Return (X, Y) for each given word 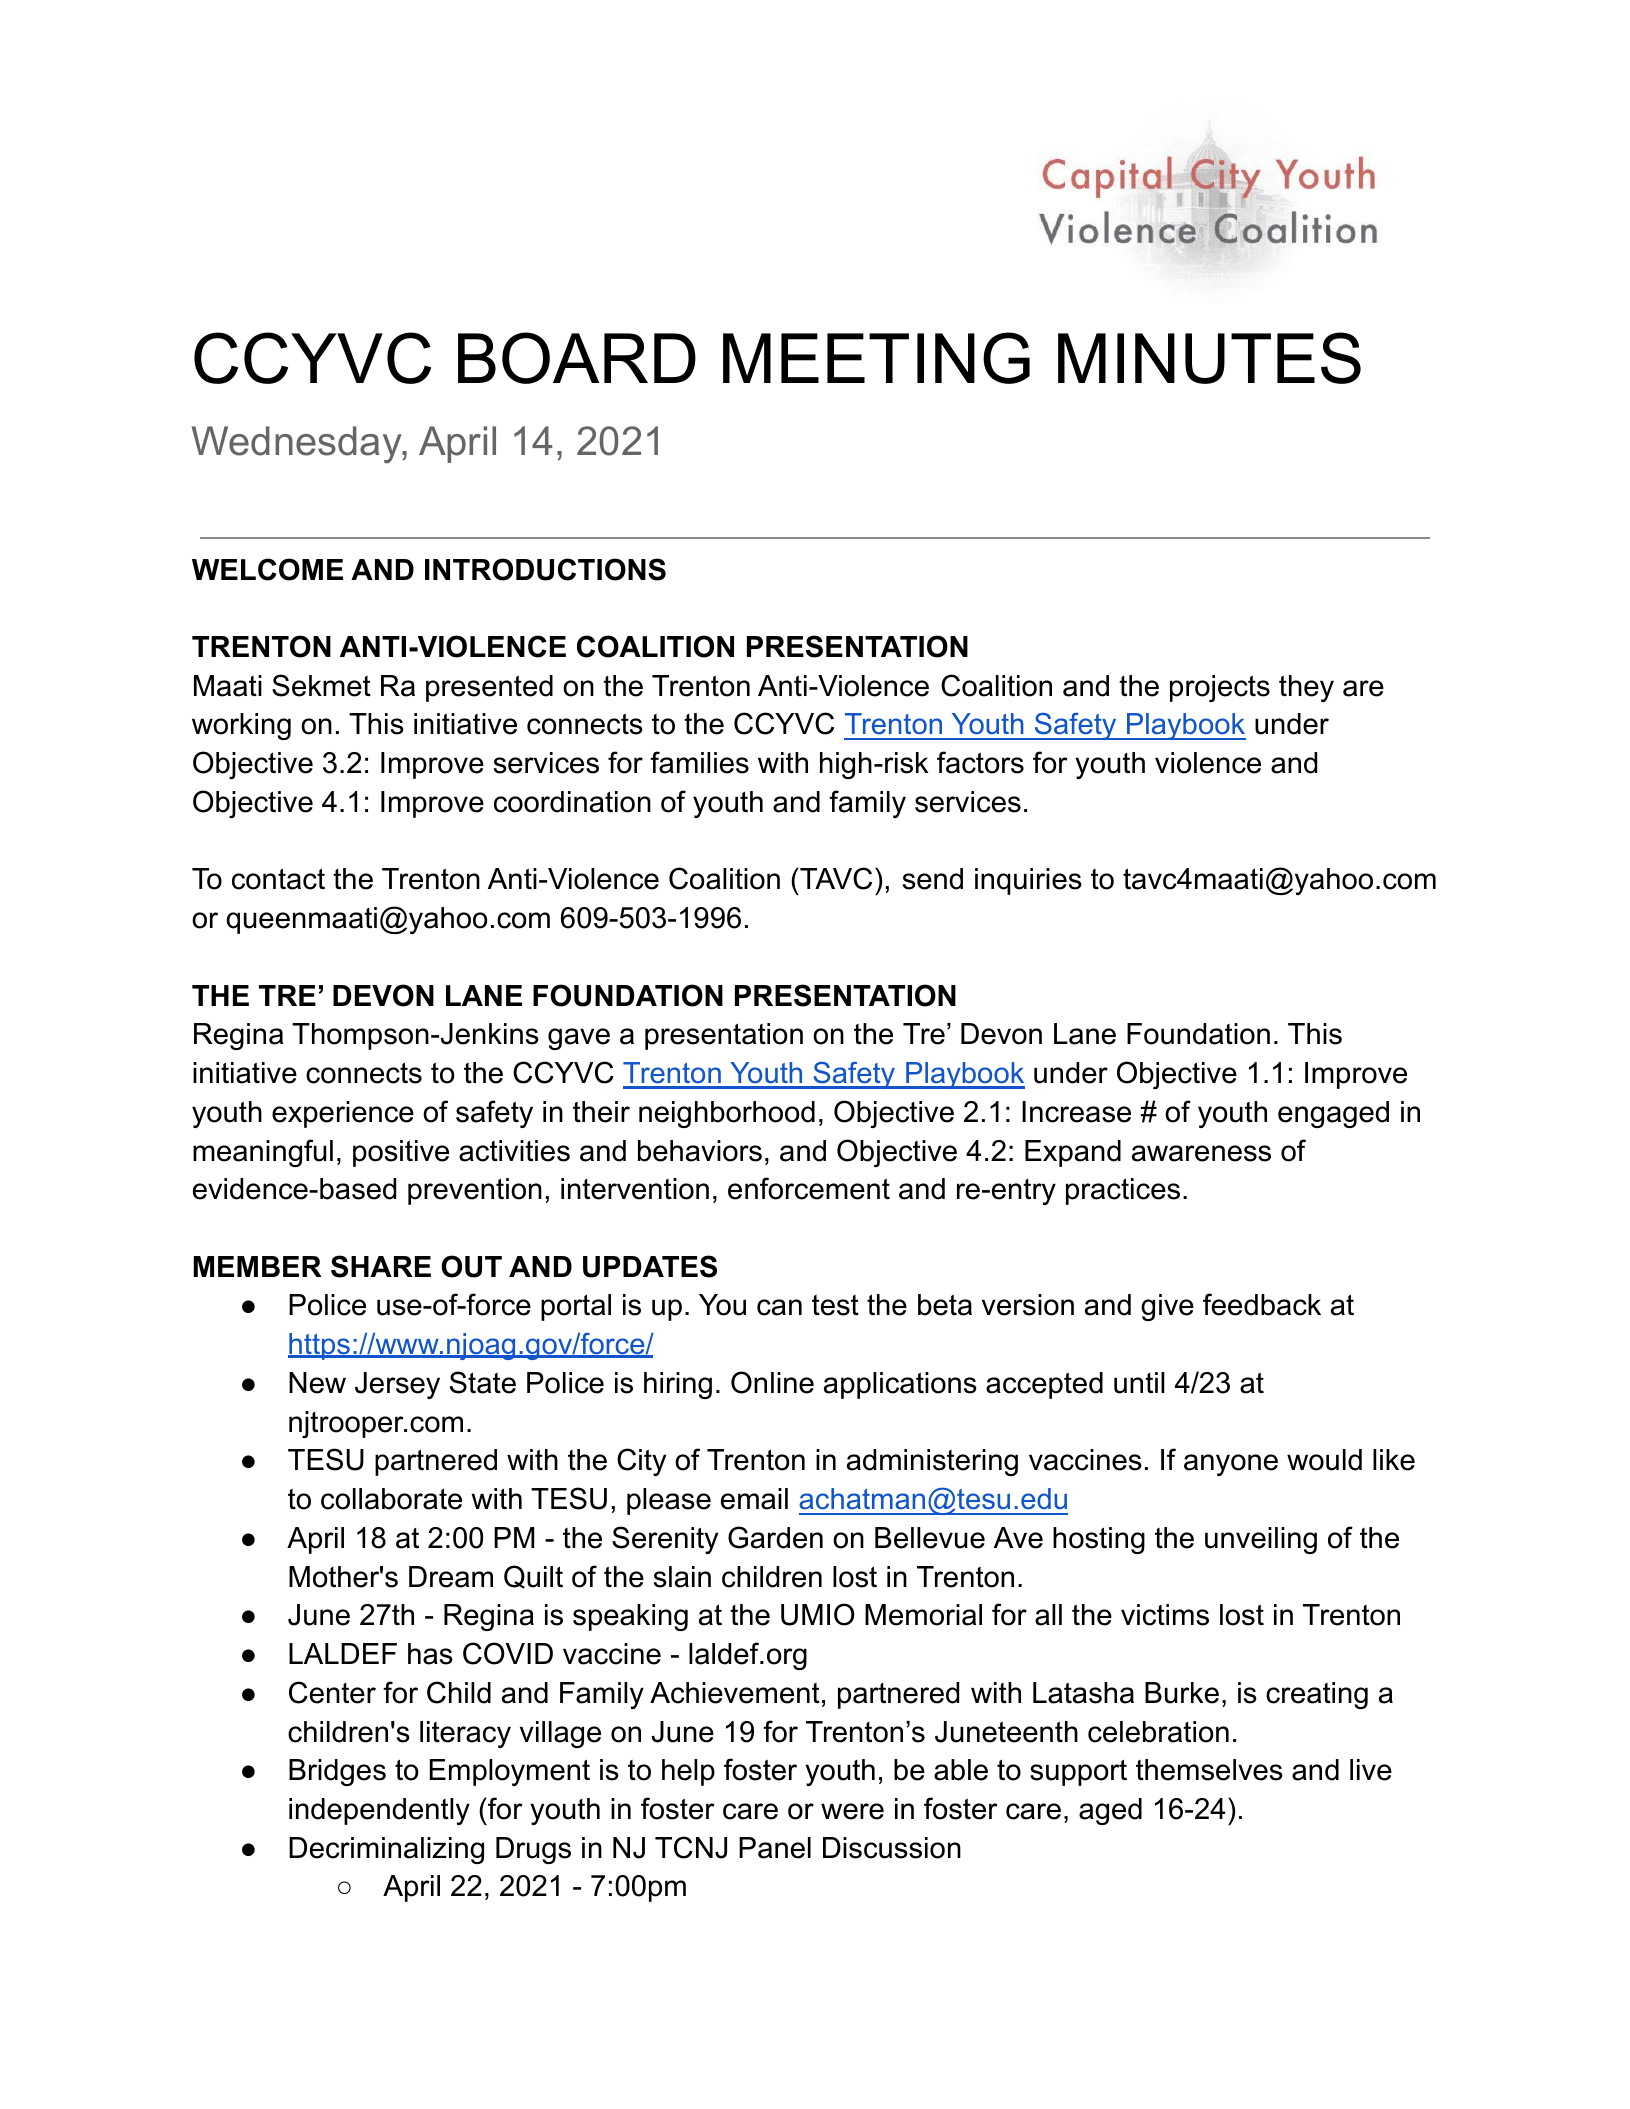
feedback (1262, 1304)
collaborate (391, 1499)
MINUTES (1209, 358)
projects (1220, 688)
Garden (775, 1537)
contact (278, 879)
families (699, 762)
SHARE (381, 1266)
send (933, 879)
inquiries (1028, 881)
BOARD (577, 358)
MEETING (876, 358)
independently (379, 1811)
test (835, 1305)
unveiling (1261, 1540)
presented (489, 688)
